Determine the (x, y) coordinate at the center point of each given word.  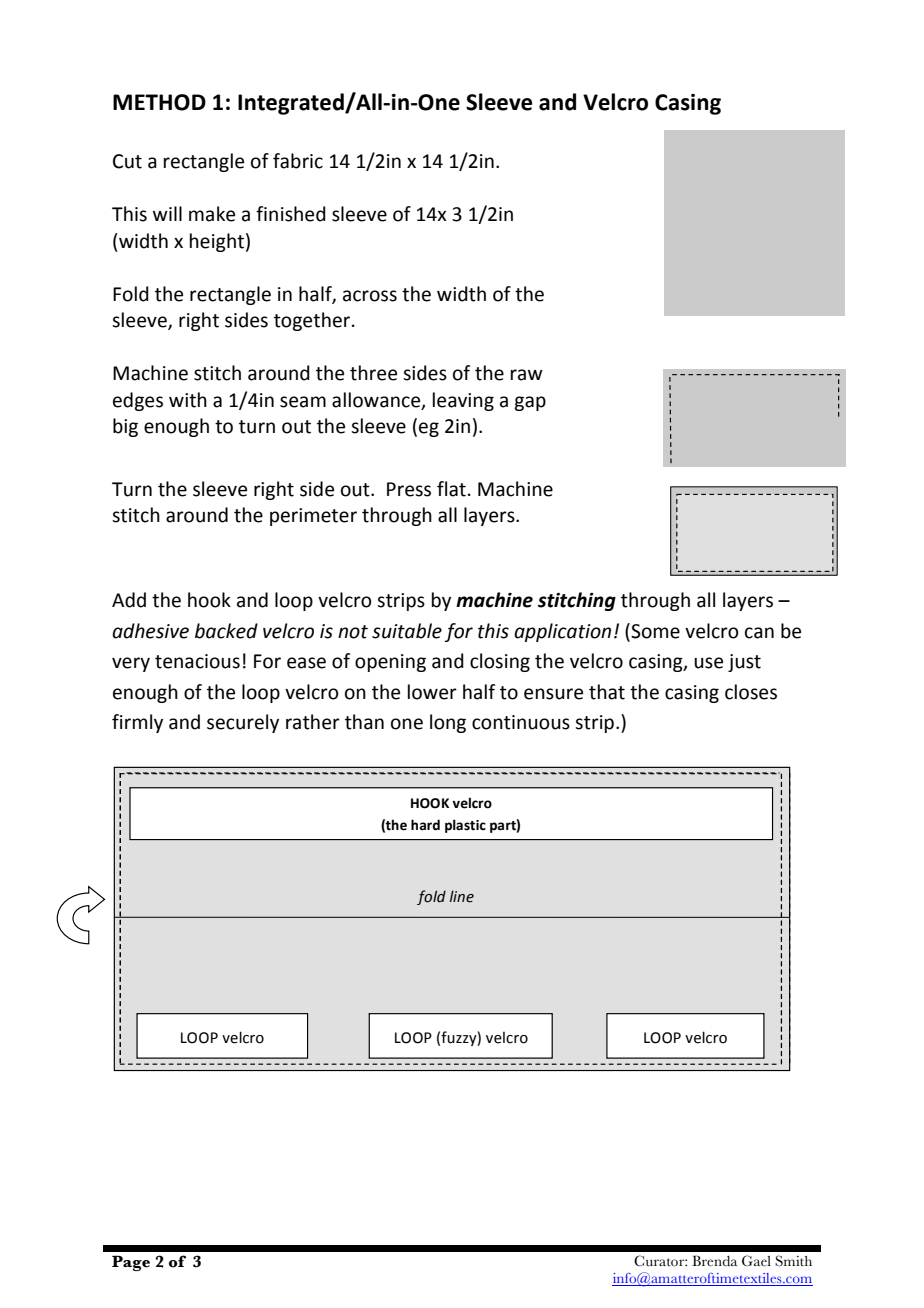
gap (530, 403)
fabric (298, 161)
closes (751, 692)
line (462, 896)
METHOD (159, 102)
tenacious (197, 661)
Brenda (715, 1261)
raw (527, 375)
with (188, 400)
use (708, 663)
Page (131, 1263)
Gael (756, 1261)
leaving (463, 401)
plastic (465, 826)
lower (432, 692)
